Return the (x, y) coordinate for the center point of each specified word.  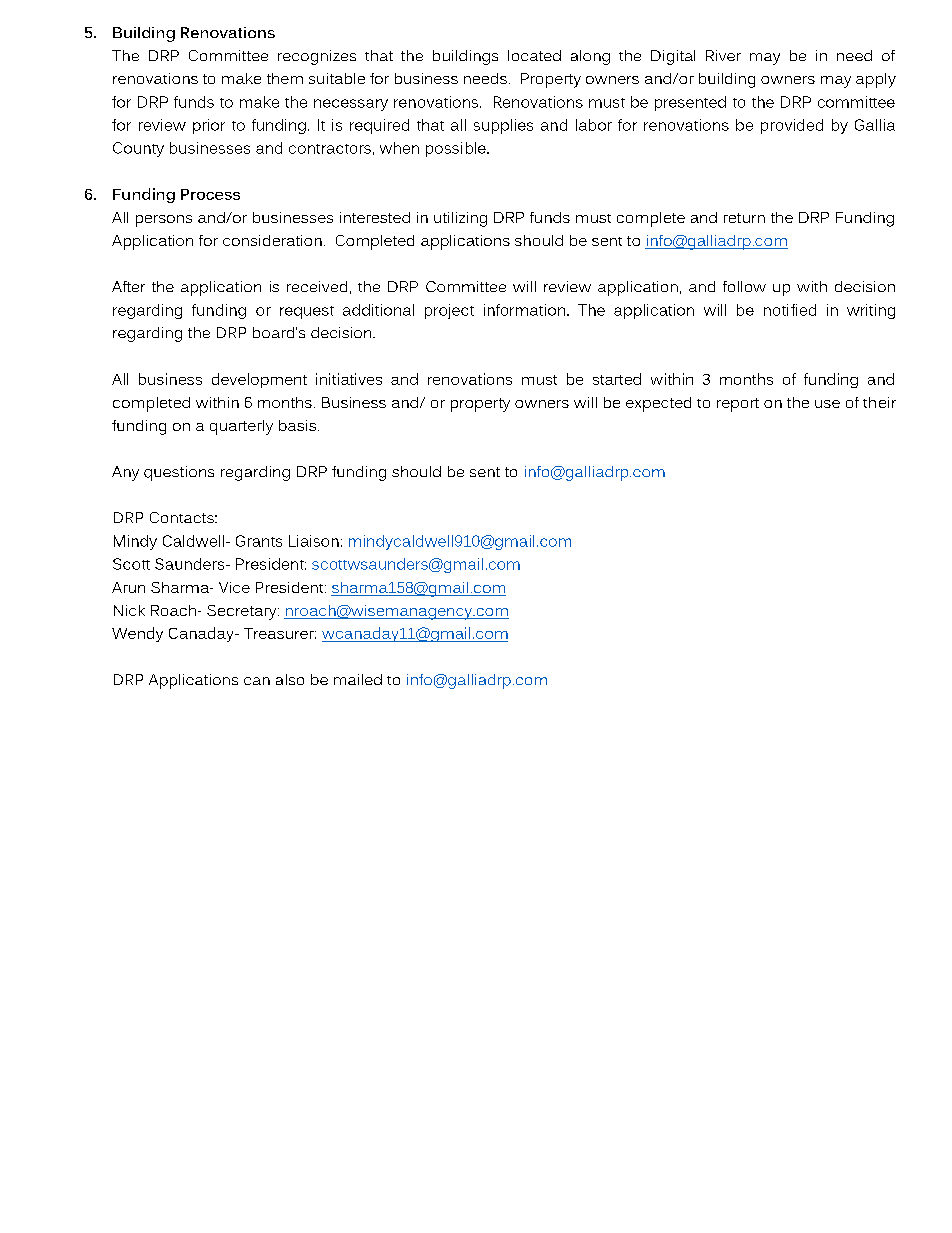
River (723, 55)
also (290, 679)
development (259, 380)
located (534, 55)
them (285, 78)
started (617, 379)
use (827, 404)
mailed (358, 679)
